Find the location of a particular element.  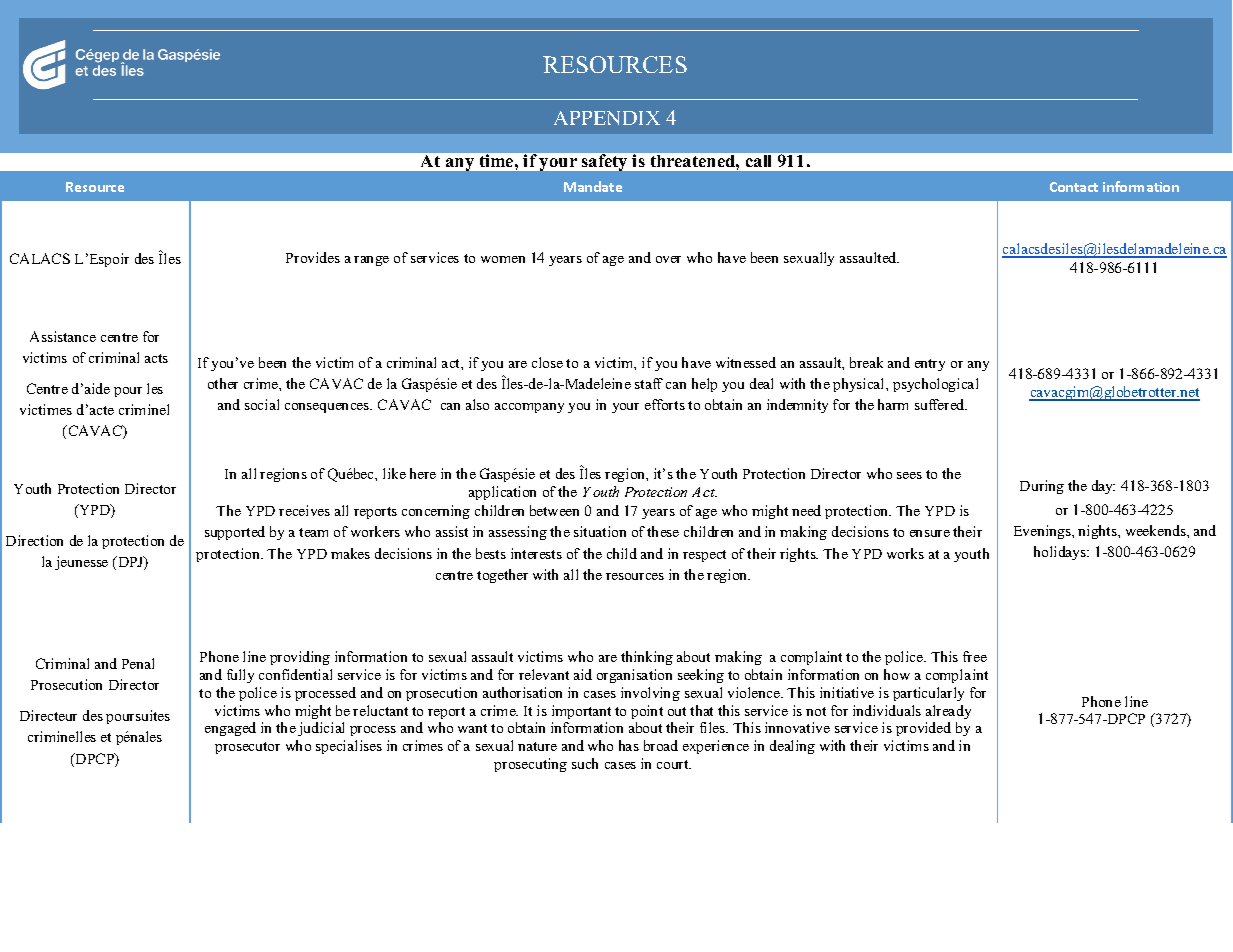

prosecutor is located at coordinates (247, 748).
